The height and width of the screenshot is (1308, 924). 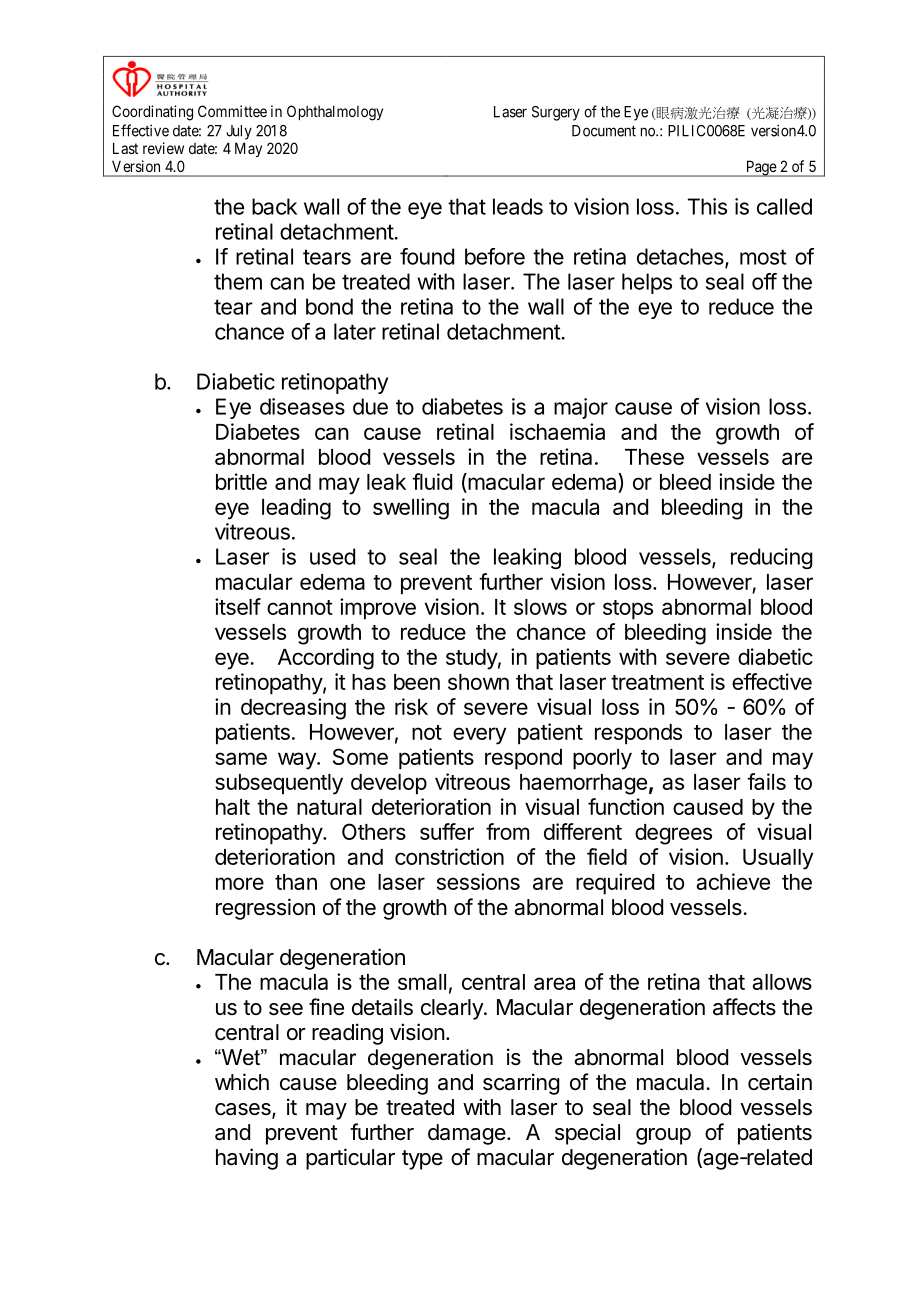 What do you see at coordinates (647, 283) in the screenshot?
I see `helps` at bounding box center [647, 283].
